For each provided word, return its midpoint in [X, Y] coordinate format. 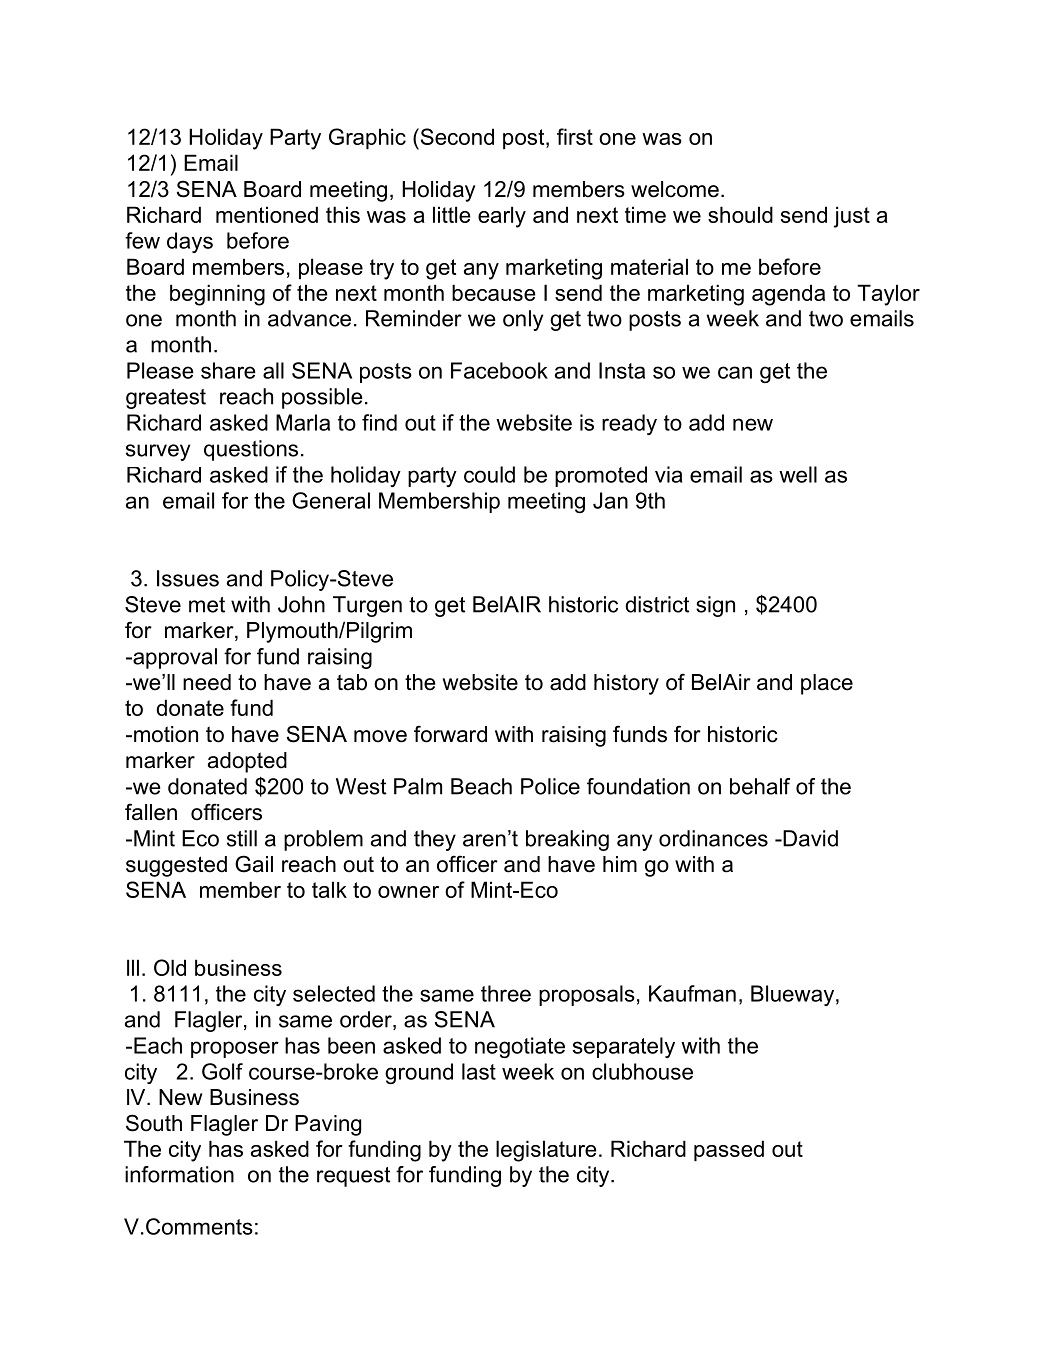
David [809, 838]
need [207, 682]
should [740, 214]
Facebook [499, 370]
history [626, 684]
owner [408, 892]
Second [456, 136]
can [735, 372]
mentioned [267, 214]
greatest [166, 399]
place [827, 684]
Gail [254, 864]
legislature [546, 1151]
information [179, 1174]
